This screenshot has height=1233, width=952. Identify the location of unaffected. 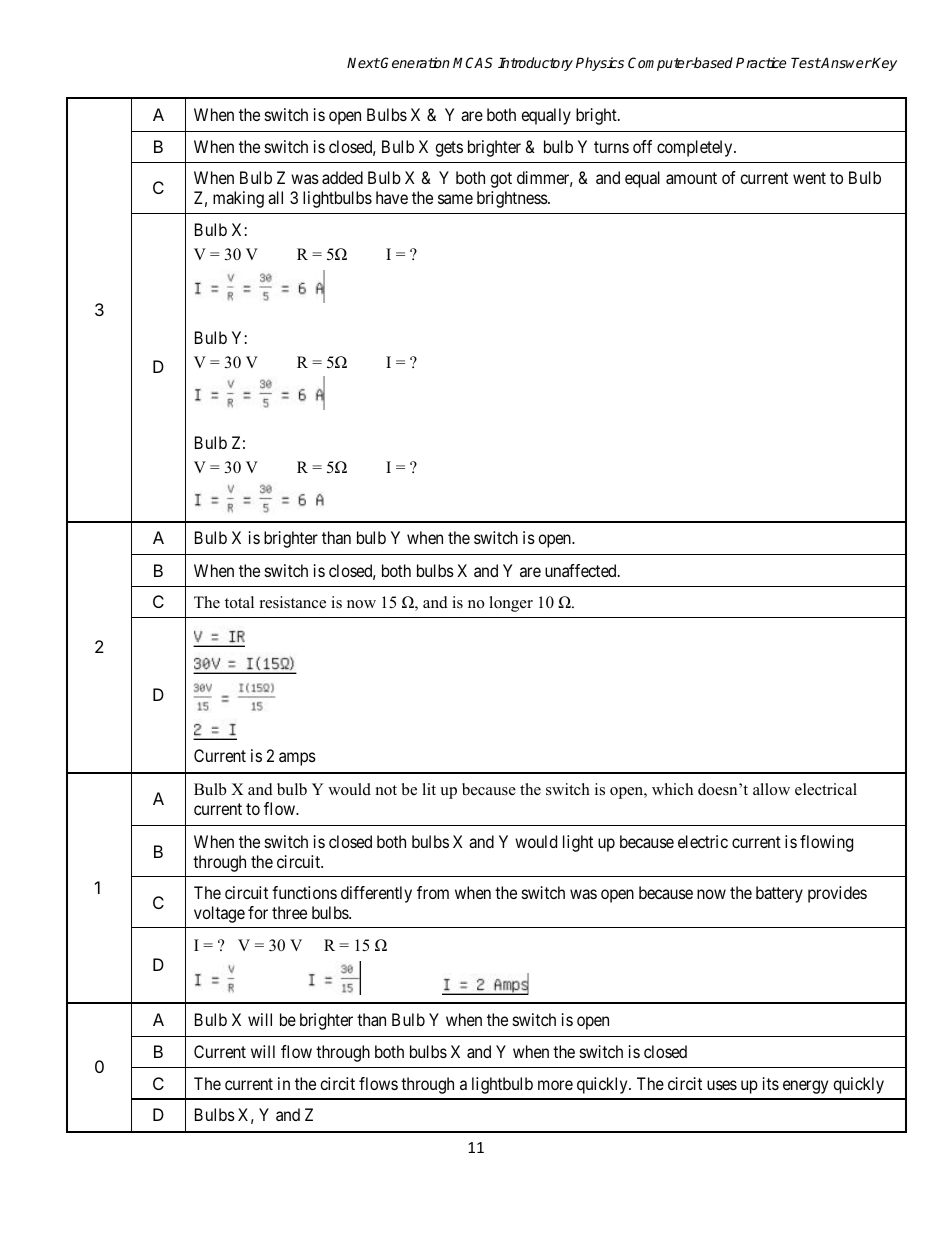
(582, 570).
